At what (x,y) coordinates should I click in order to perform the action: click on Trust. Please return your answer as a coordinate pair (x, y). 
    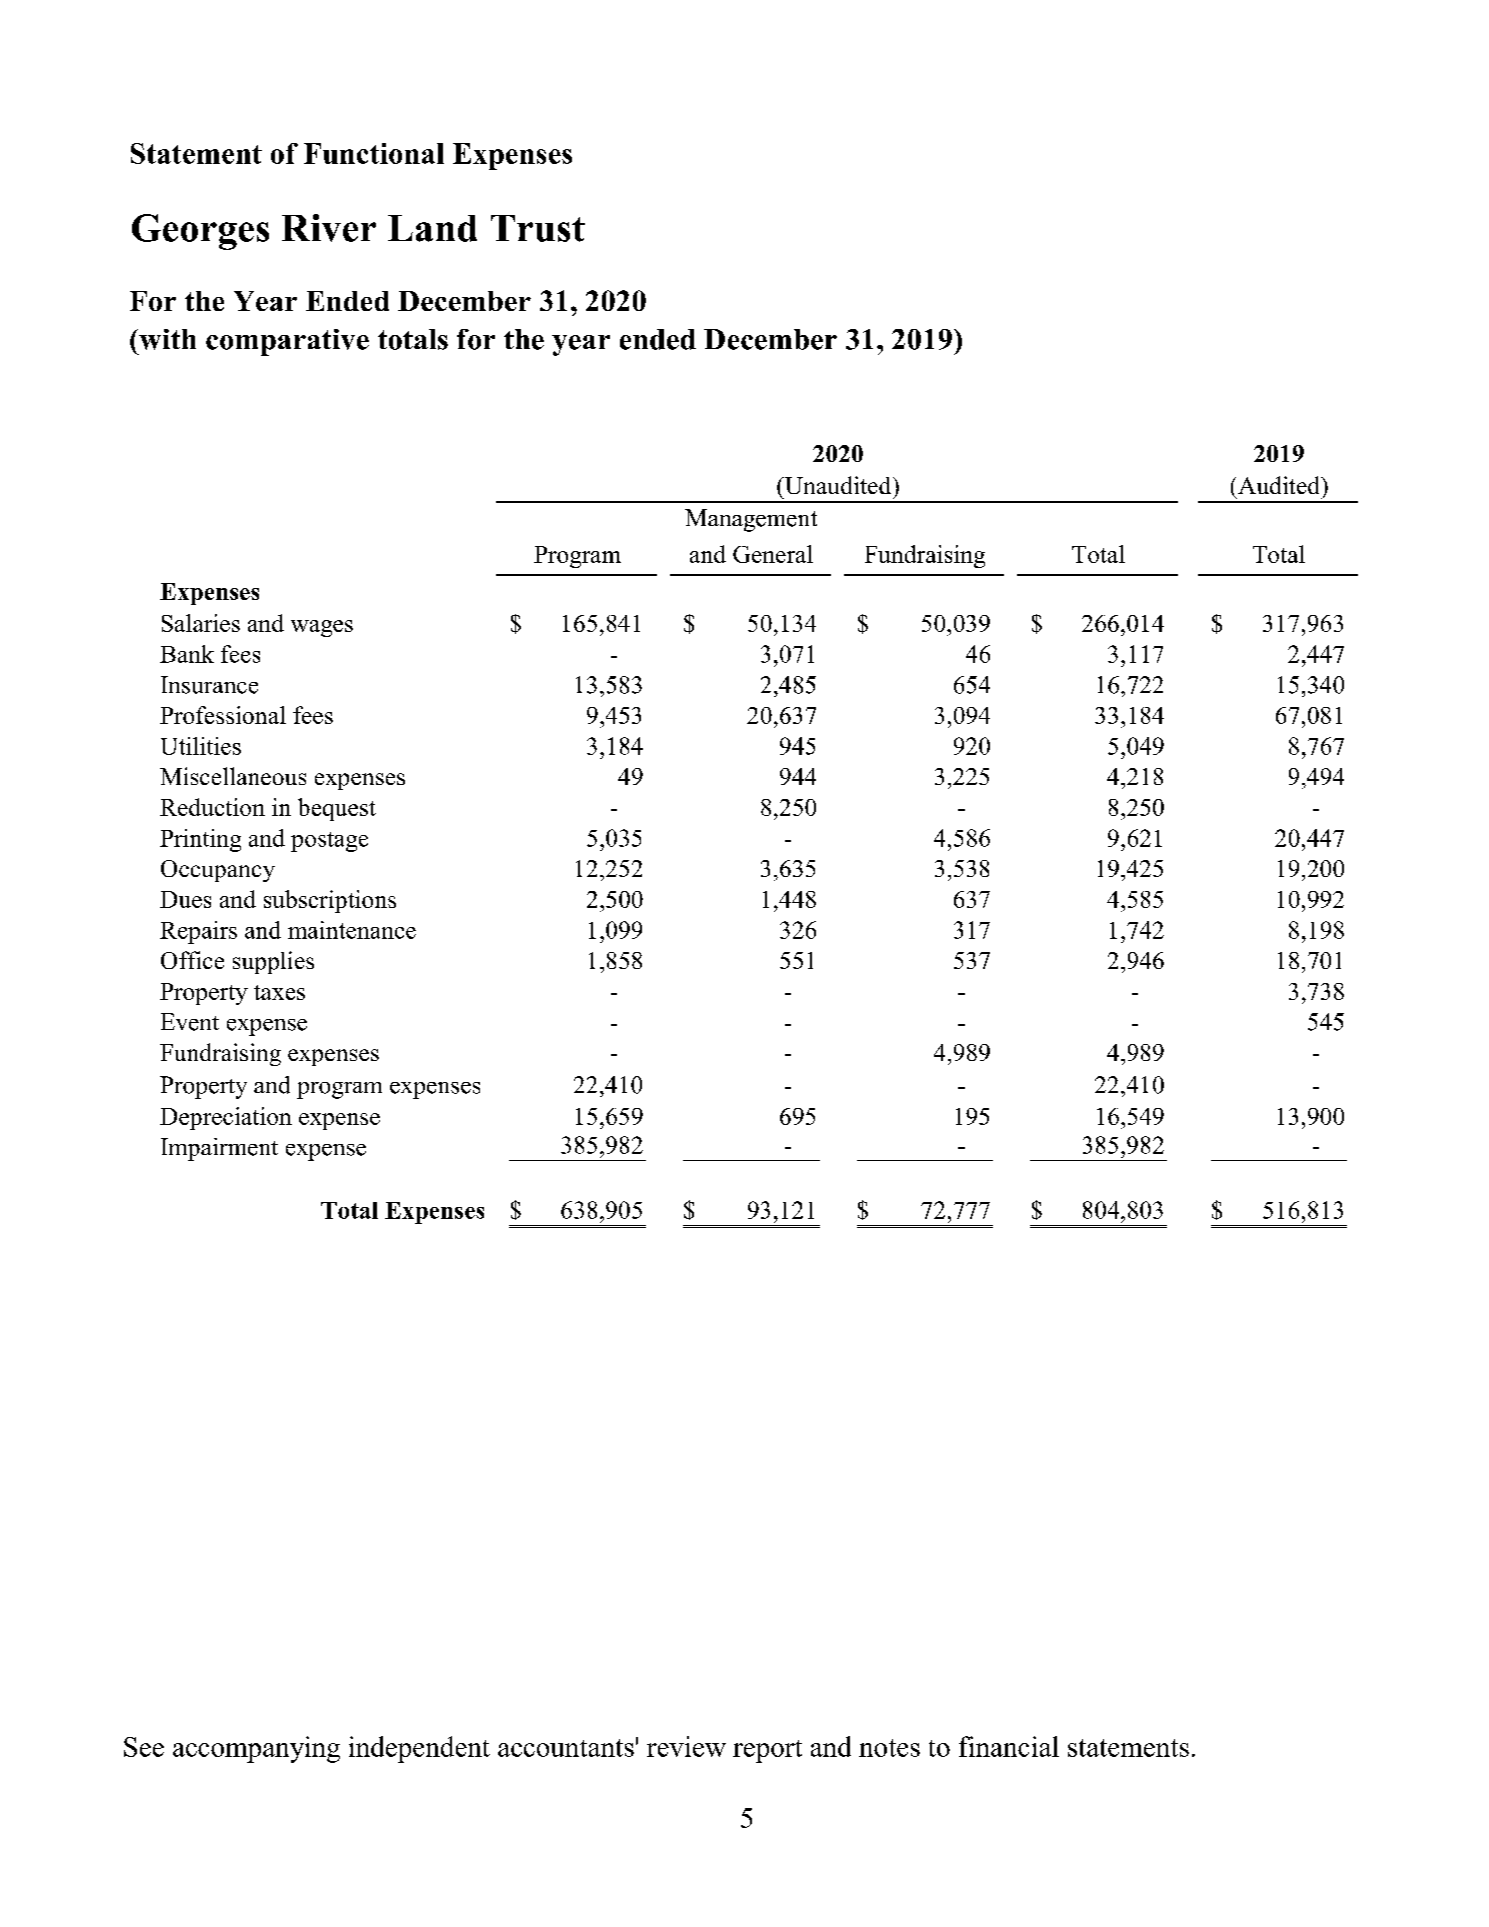
    Looking at the image, I should click on (538, 228).
